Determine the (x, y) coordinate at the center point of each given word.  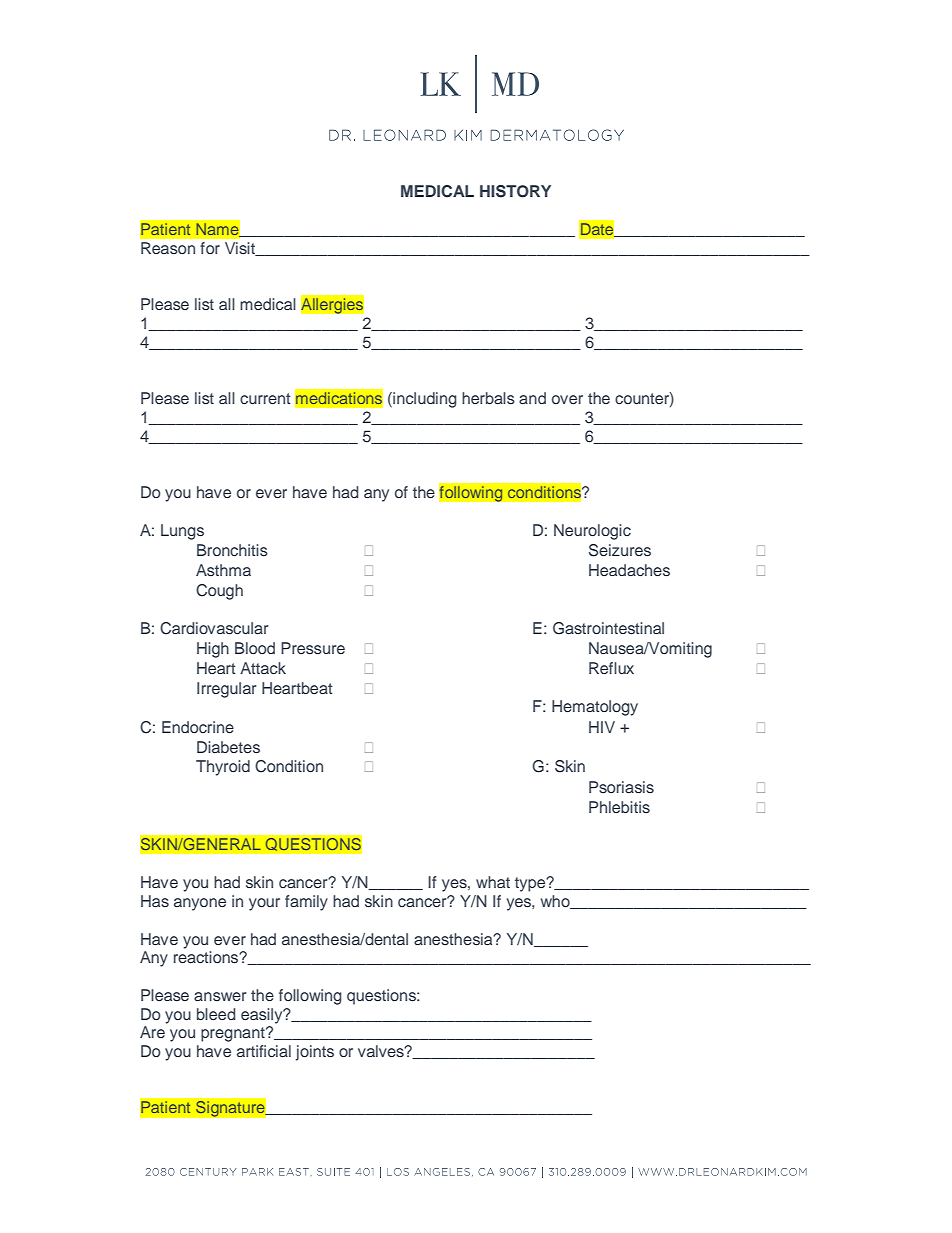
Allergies (332, 305)
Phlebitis (619, 807)
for (210, 248)
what (493, 882)
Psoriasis (621, 787)
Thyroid (223, 768)
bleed (216, 1014)
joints (315, 1053)
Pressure (313, 648)
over (567, 399)
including (424, 400)
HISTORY (515, 191)
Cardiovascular (214, 628)
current (265, 398)
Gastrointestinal (608, 628)
